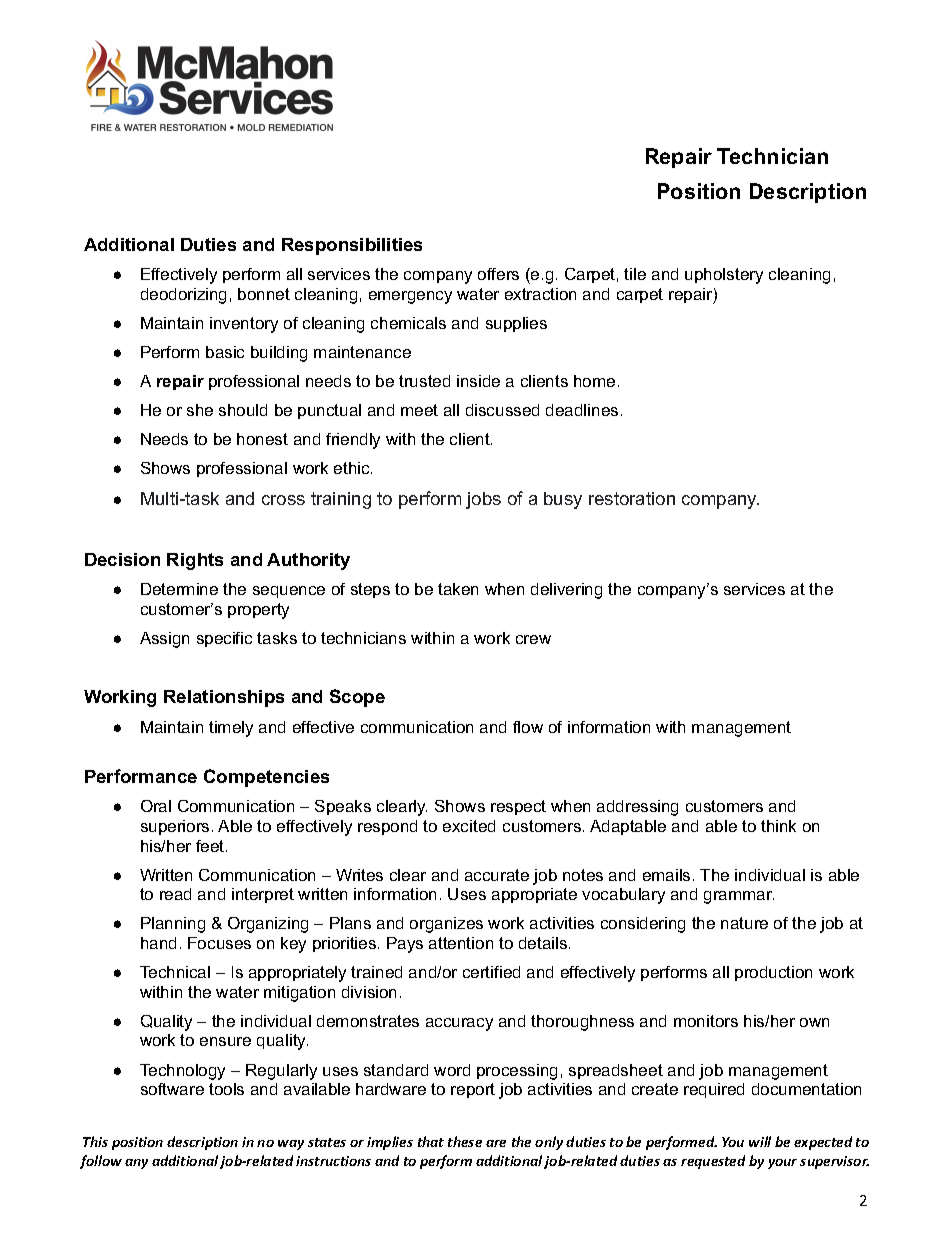 This screenshot has width=952, height=1233. What do you see at coordinates (760, 1141) in the screenshot?
I see `will` at bounding box center [760, 1141].
